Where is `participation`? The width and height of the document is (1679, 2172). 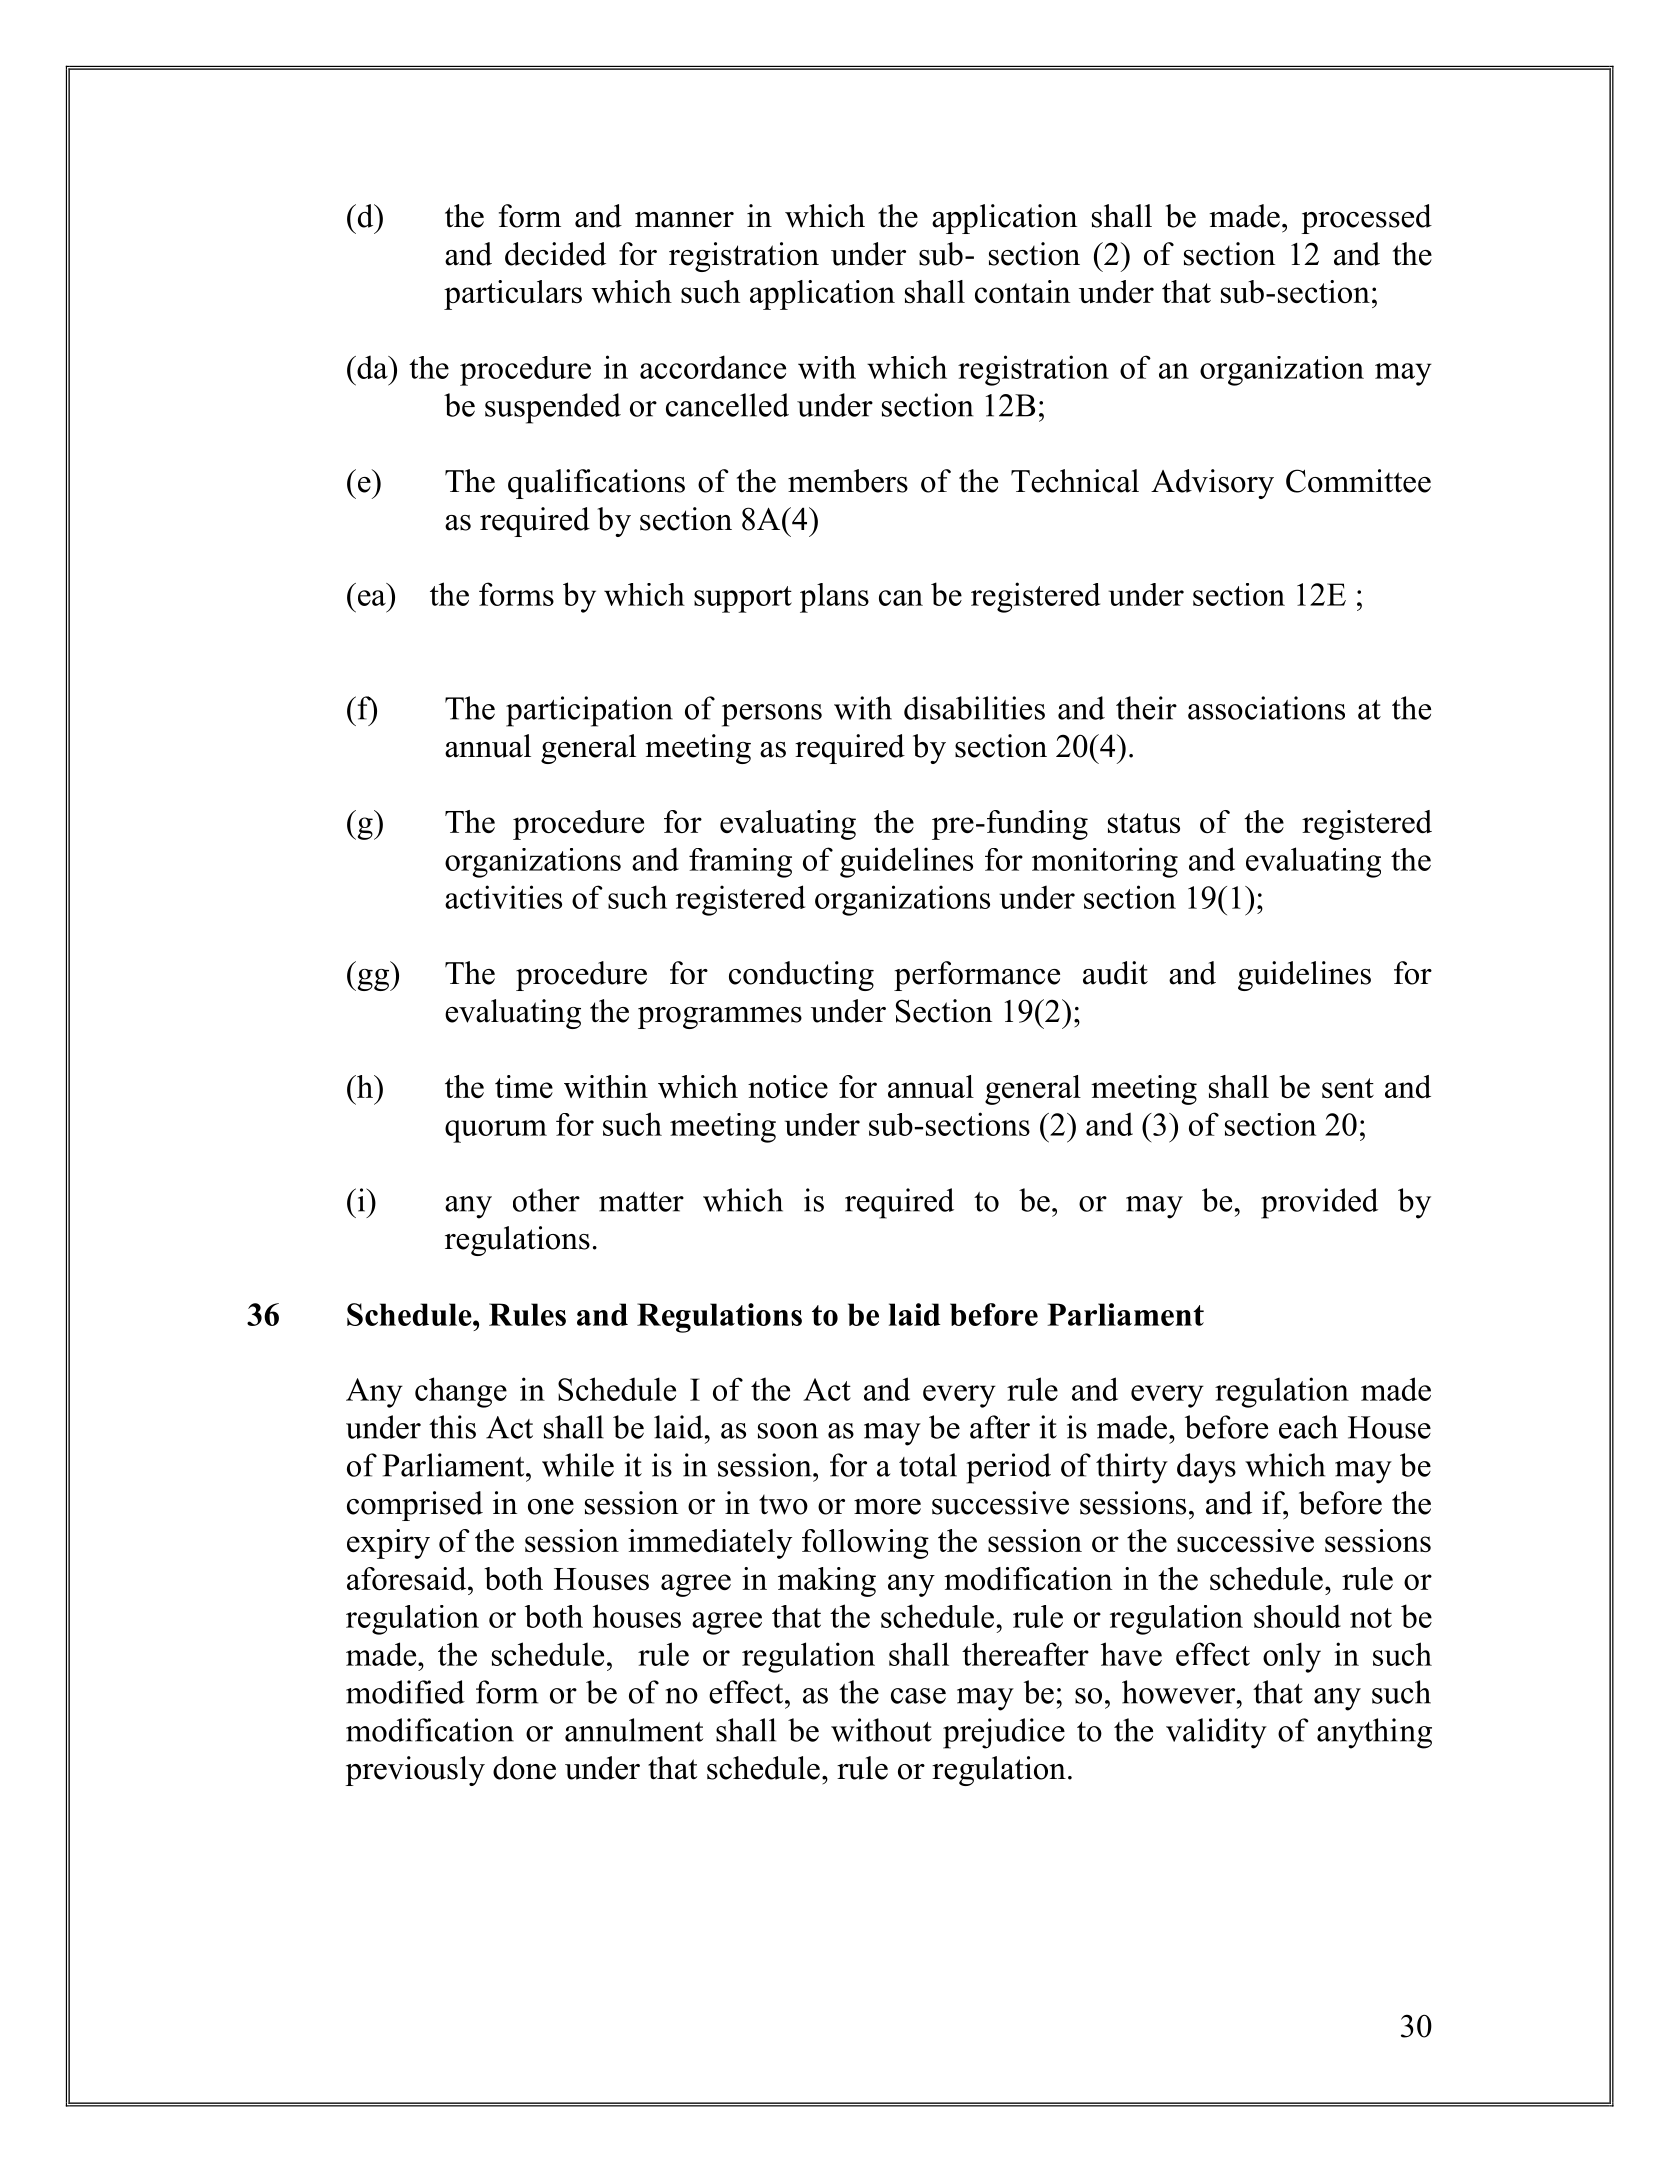
participation is located at coordinates (589, 711).
